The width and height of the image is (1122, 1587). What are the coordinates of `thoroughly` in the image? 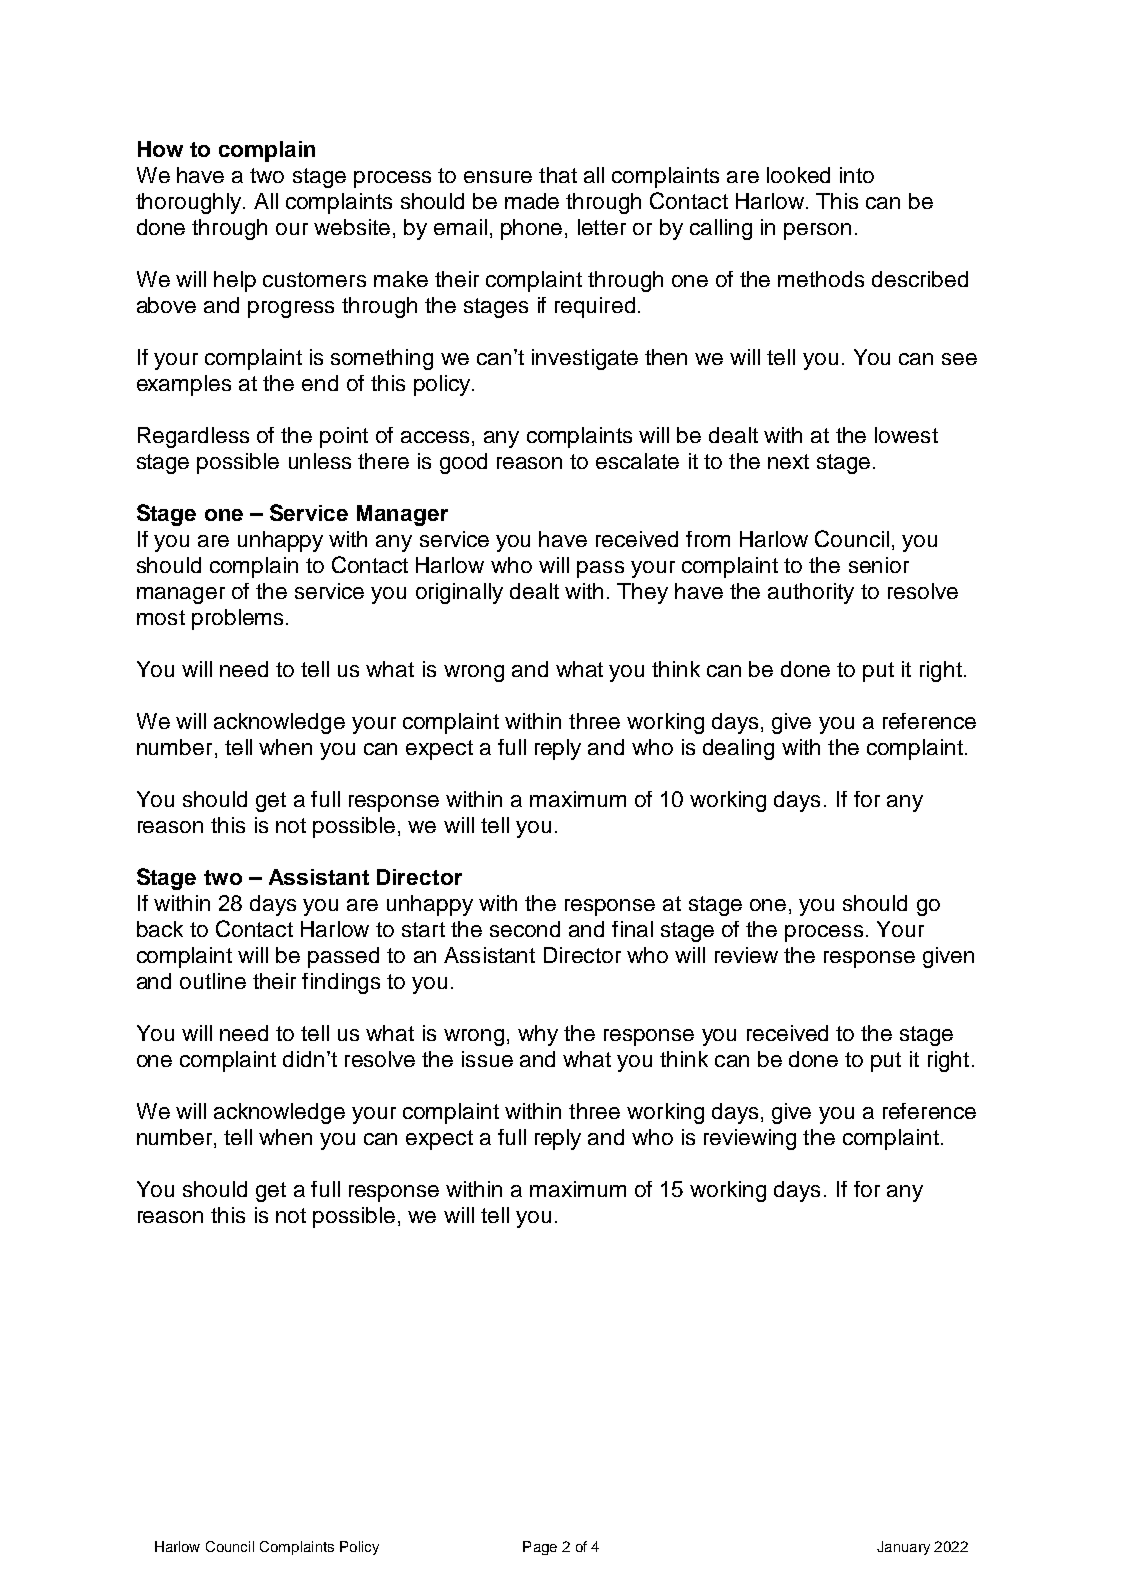 It's located at (190, 203).
